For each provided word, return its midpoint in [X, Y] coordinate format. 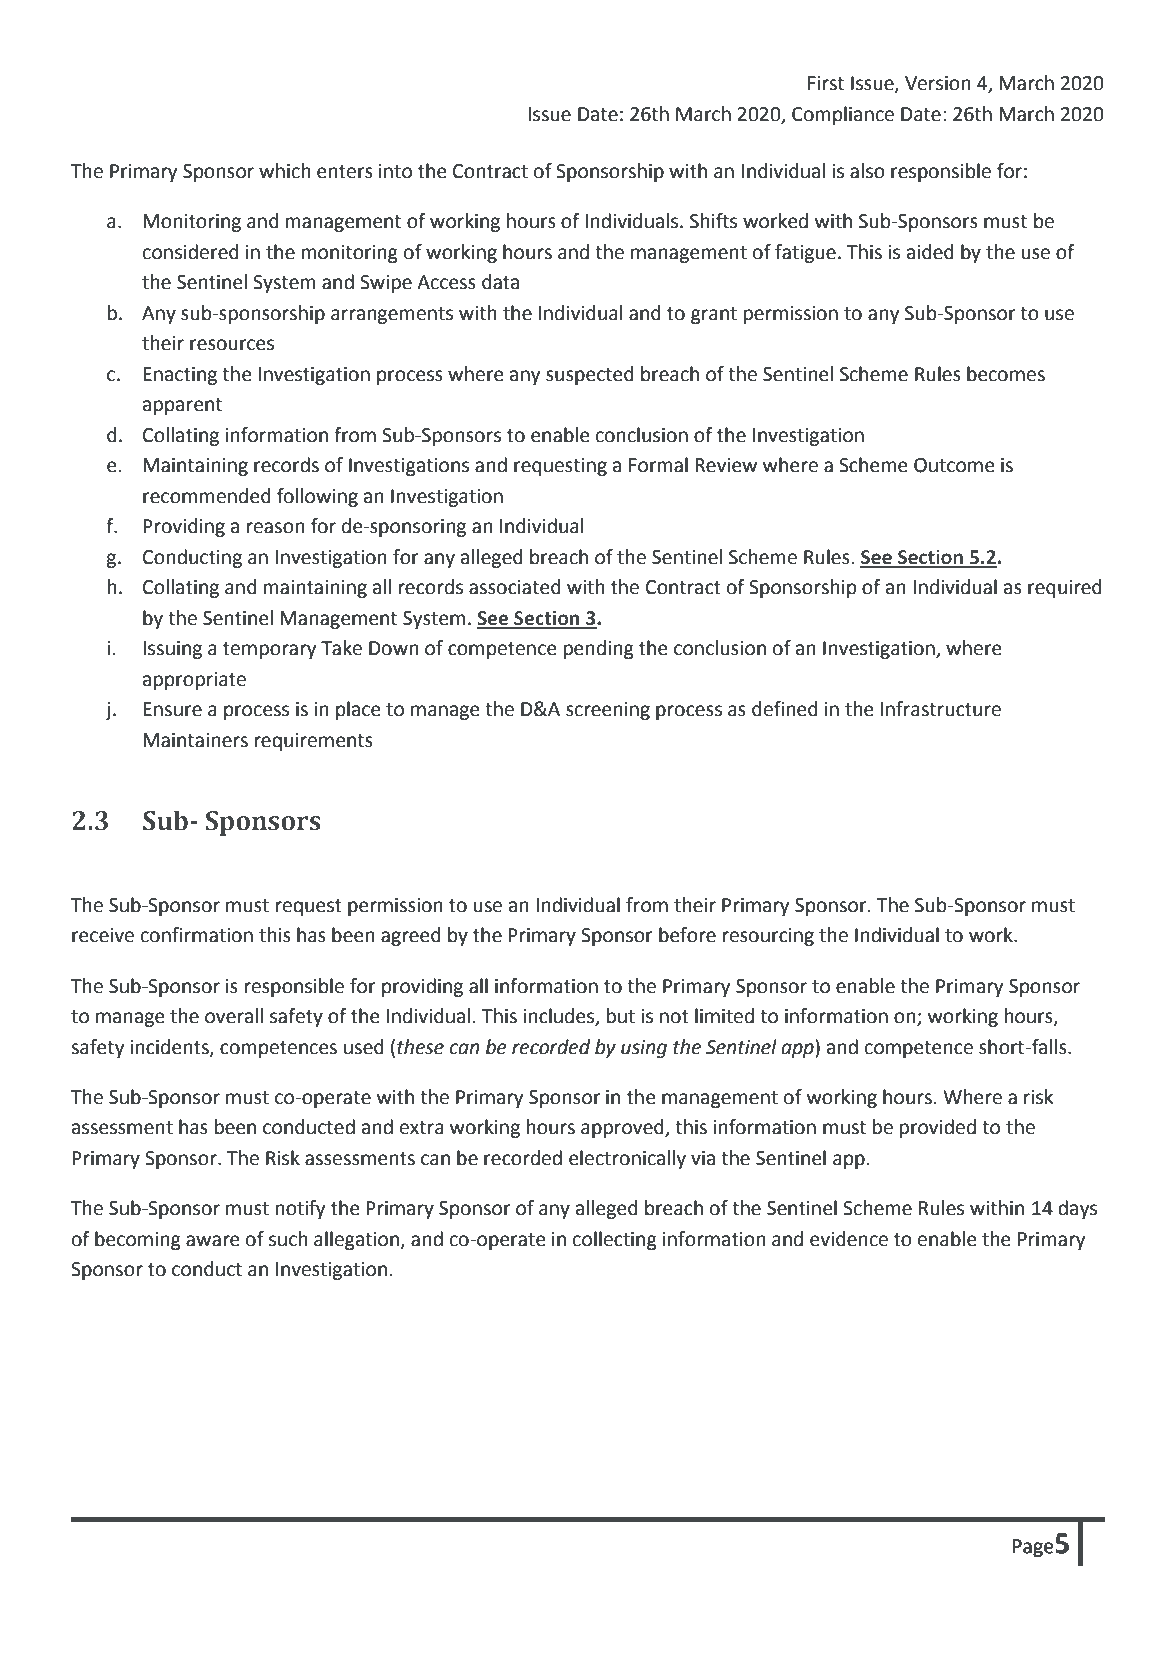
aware [213, 1241]
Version [938, 83]
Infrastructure [941, 709]
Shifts [713, 221]
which [285, 171]
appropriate [194, 681]
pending [599, 649]
